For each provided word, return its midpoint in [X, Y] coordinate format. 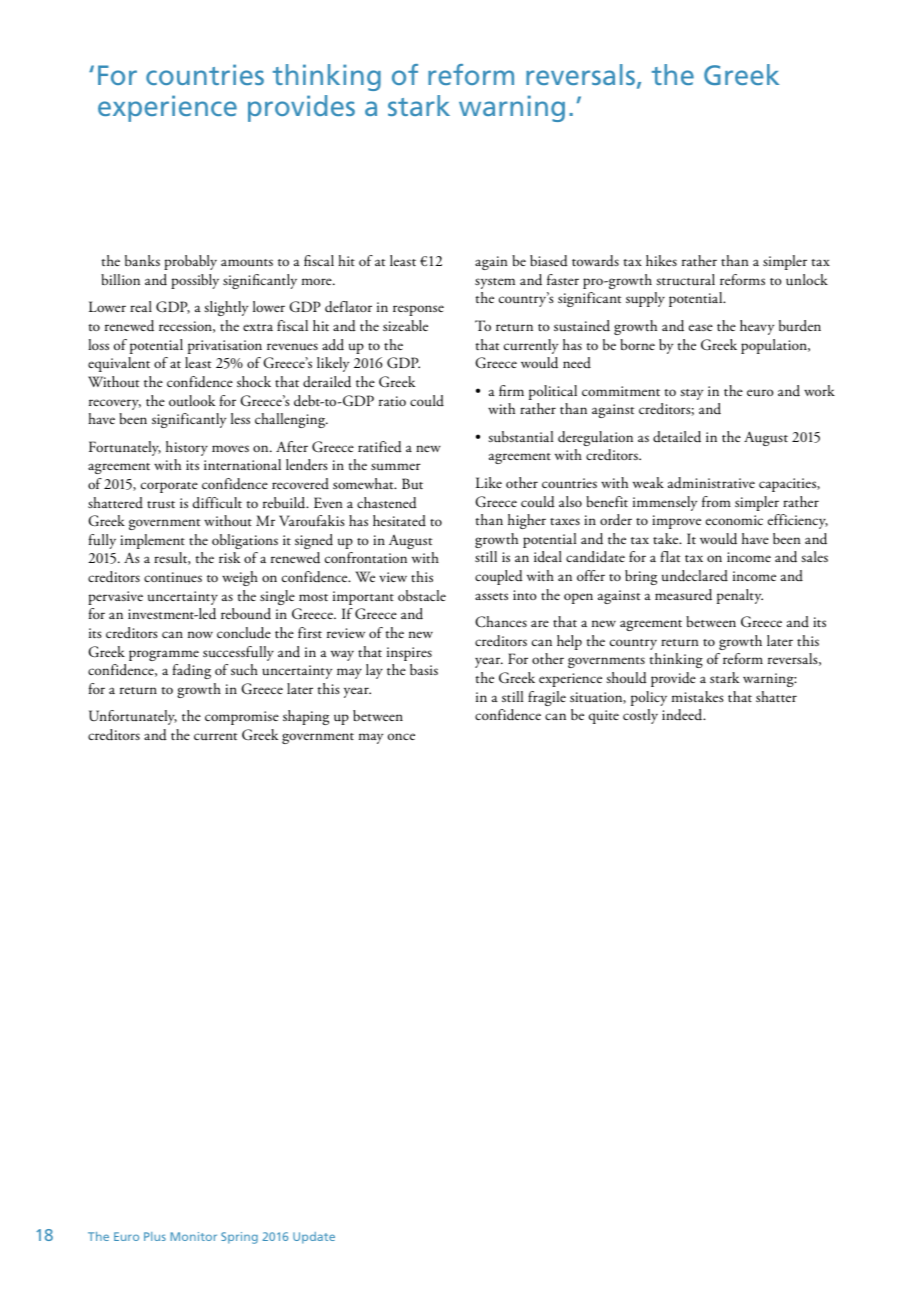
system [495, 283]
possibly [195, 281]
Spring [239, 1238]
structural [685, 280]
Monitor [193, 1236]
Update [314, 1238]
